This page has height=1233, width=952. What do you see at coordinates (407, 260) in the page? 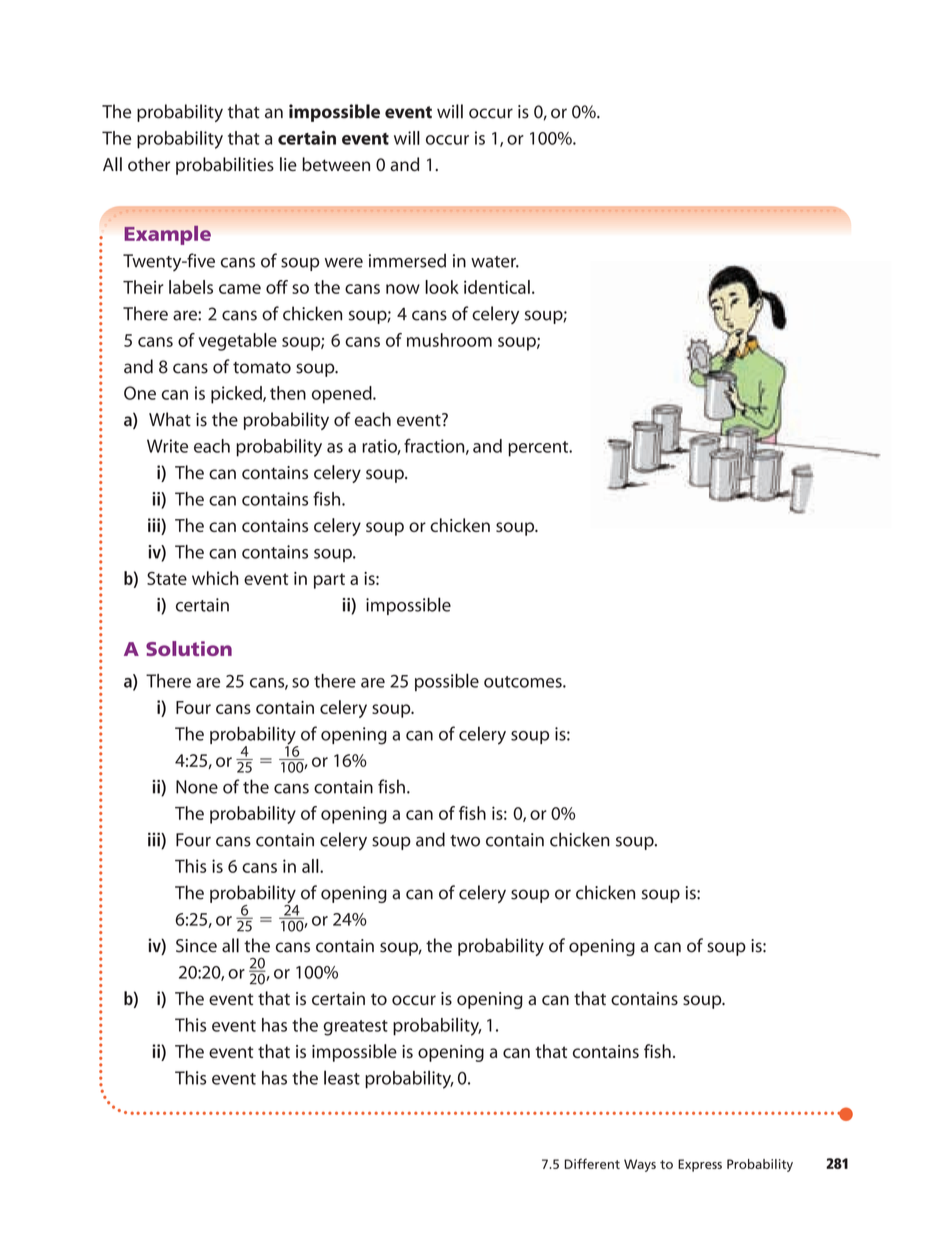
I see `immersed` at bounding box center [407, 260].
